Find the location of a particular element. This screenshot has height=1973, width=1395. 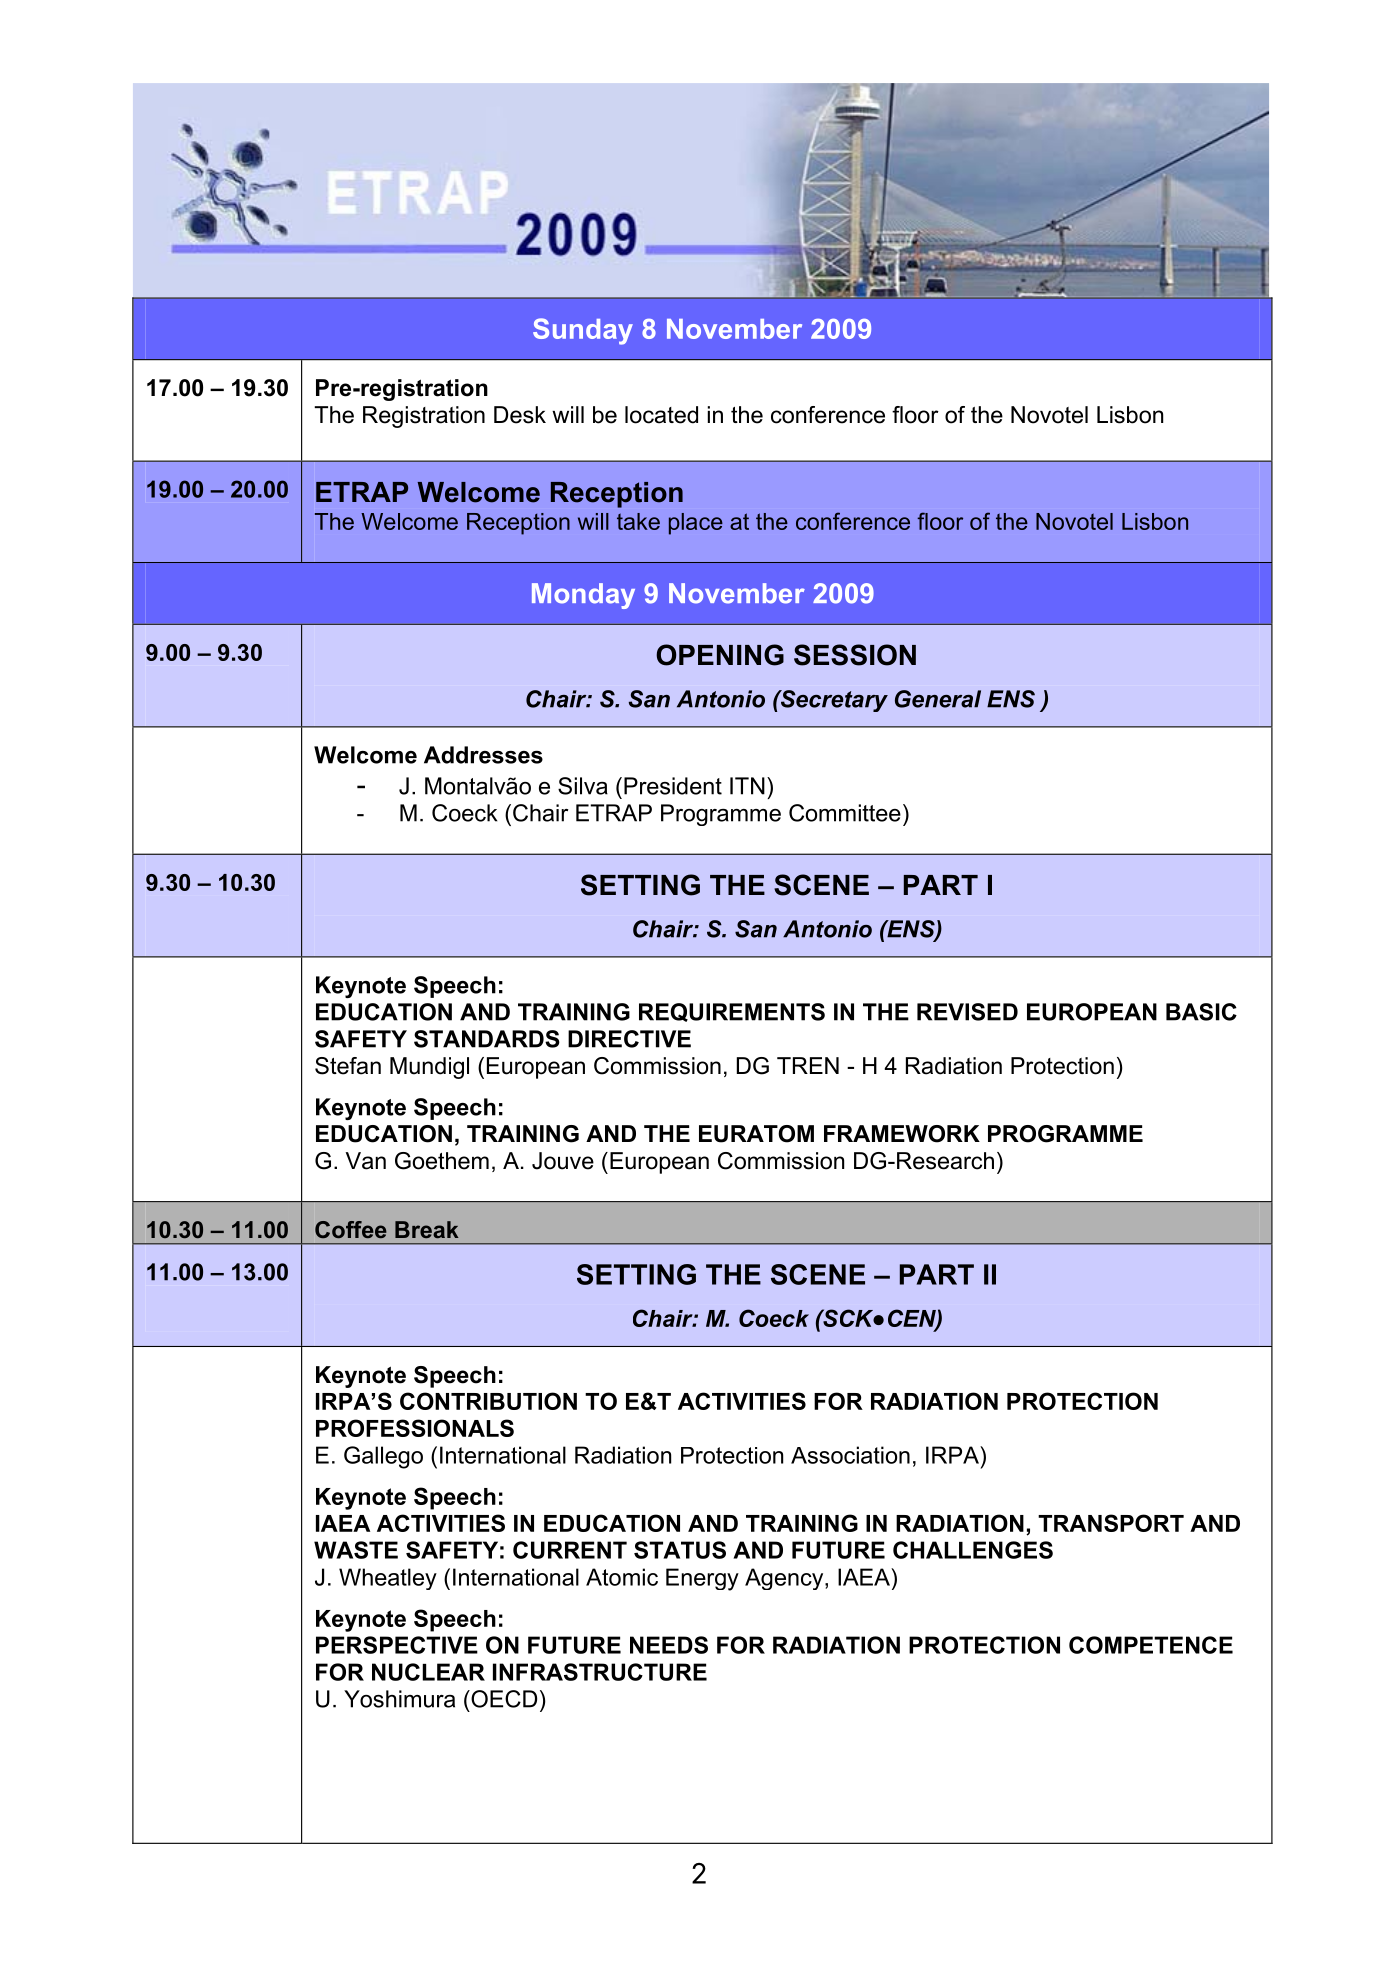

General is located at coordinates (938, 699).
